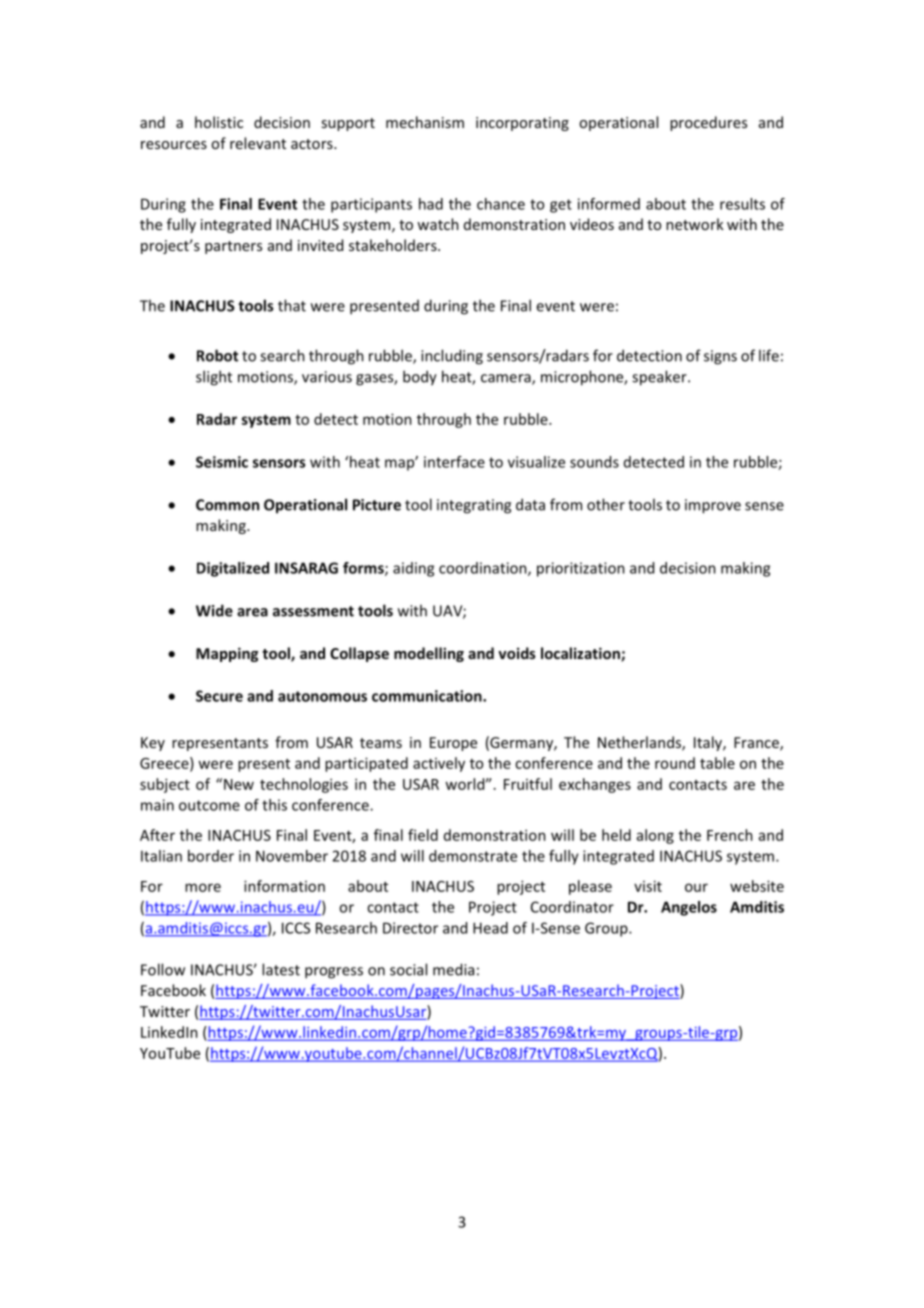 This page has width=924, height=1308. I want to click on New, so click(239, 784).
